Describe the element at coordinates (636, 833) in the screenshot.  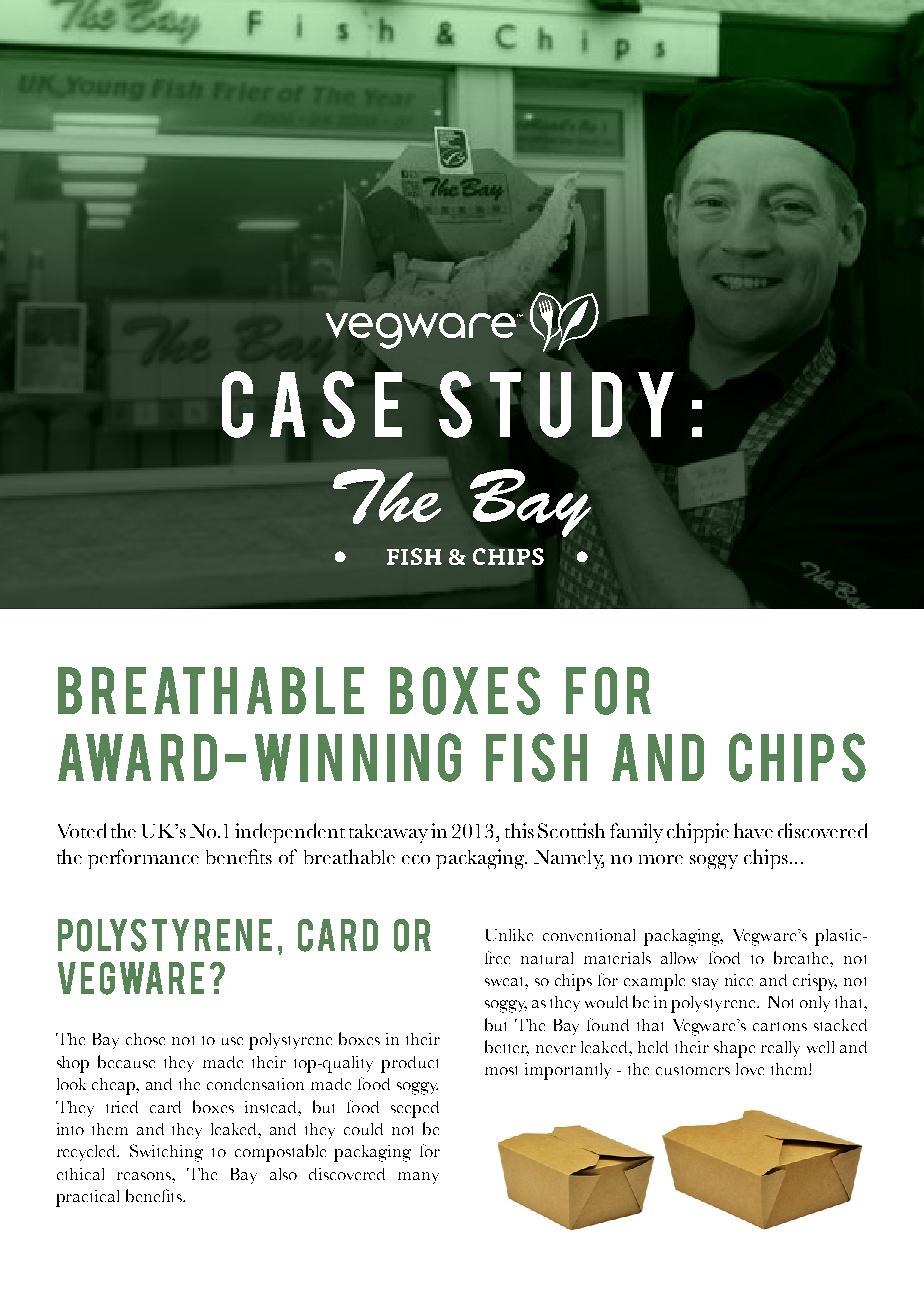
I see `family` at that location.
